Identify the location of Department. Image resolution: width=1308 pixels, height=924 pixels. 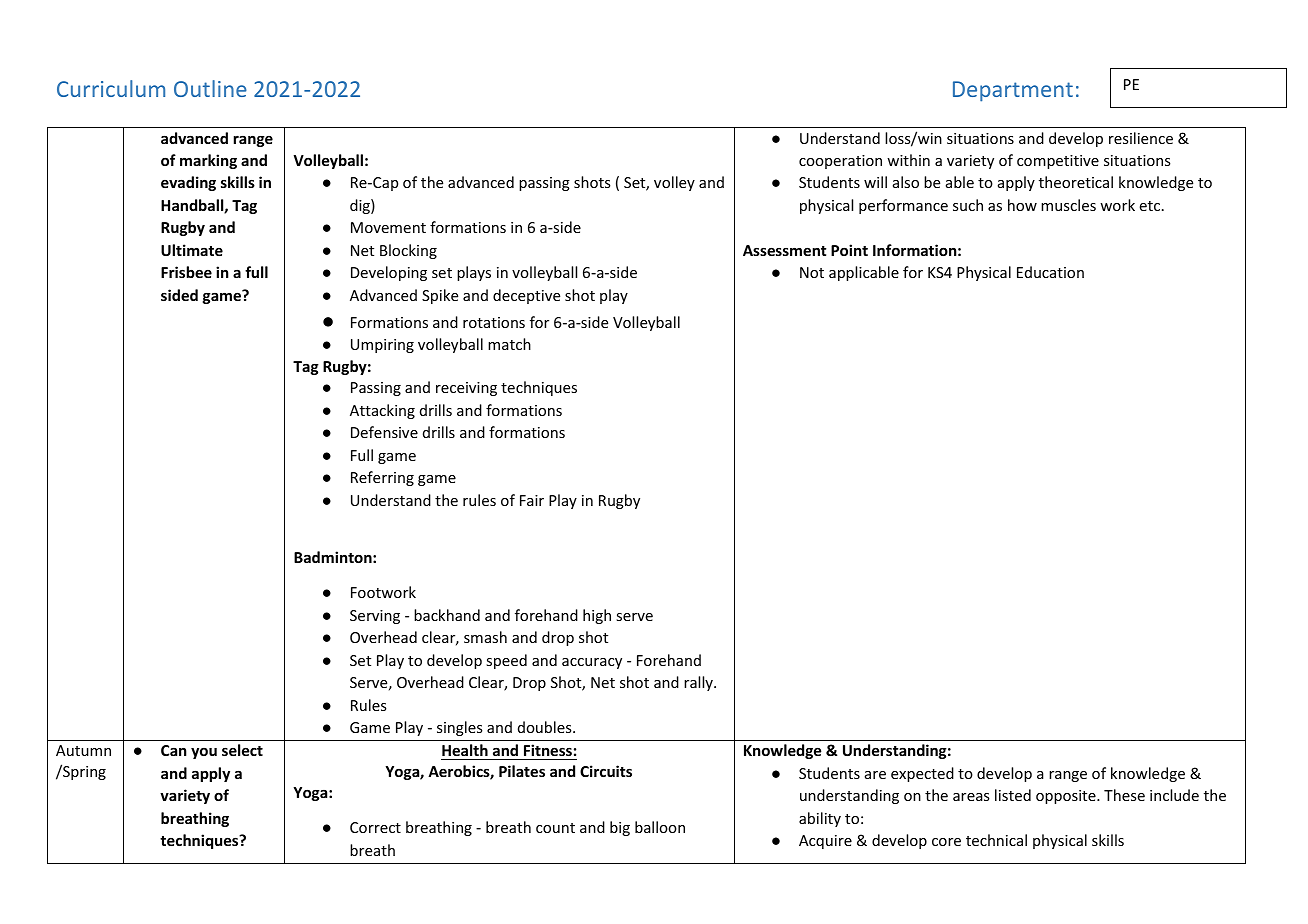
(1013, 91).
